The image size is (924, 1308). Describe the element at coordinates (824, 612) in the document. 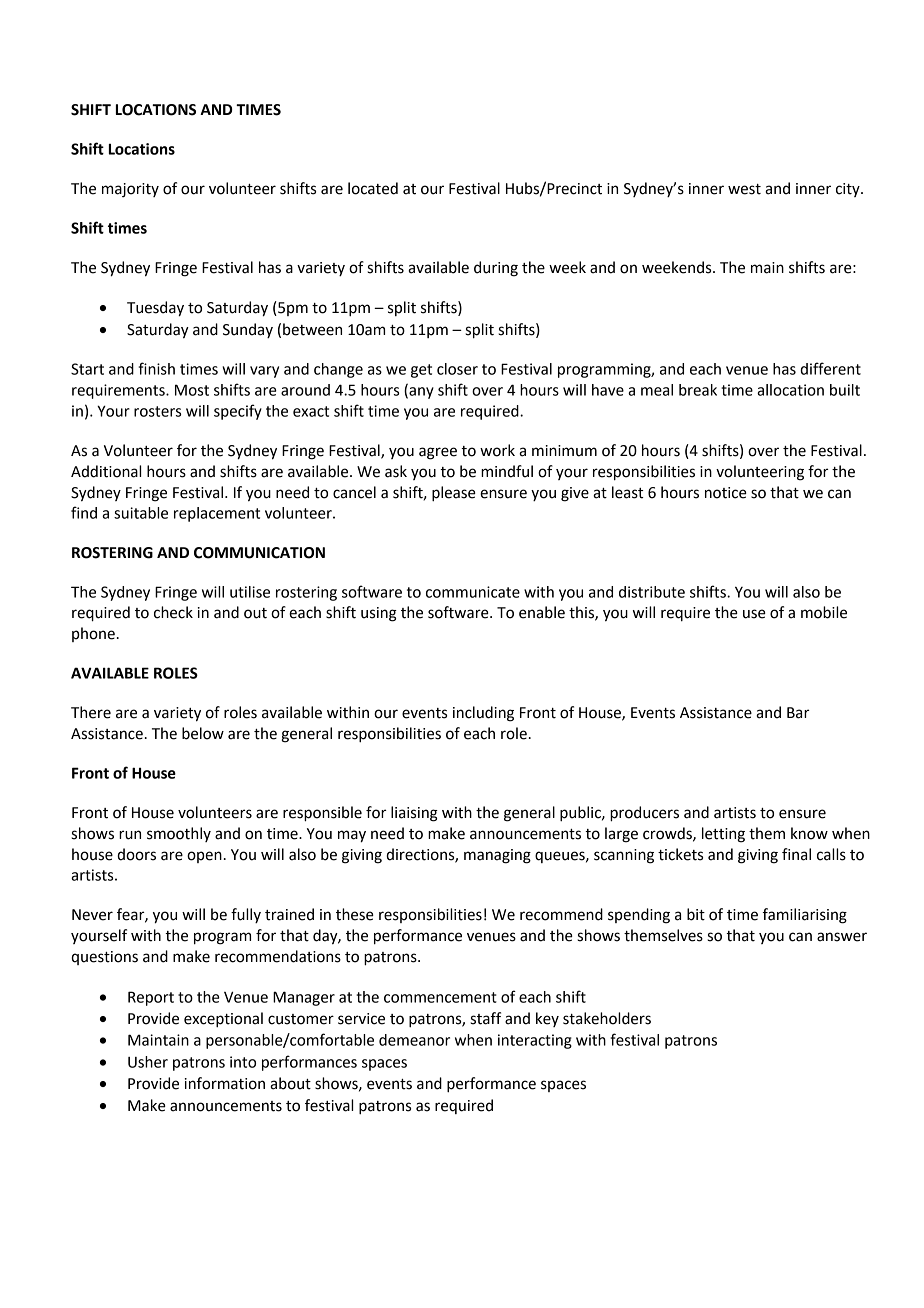

I see `mobile` at that location.
